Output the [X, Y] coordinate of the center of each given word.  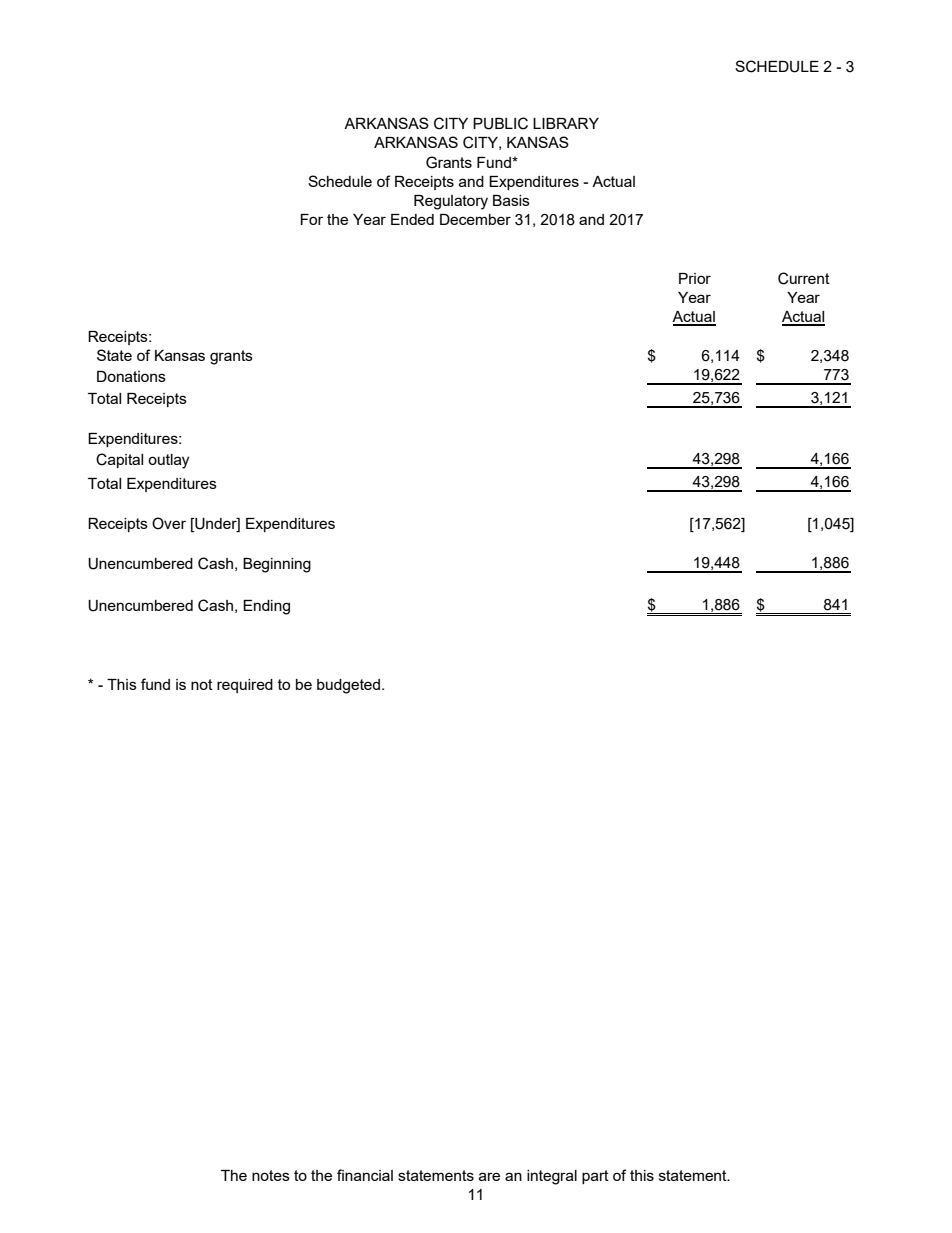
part [595, 1177]
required [245, 686]
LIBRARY [566, 123]
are [489, 1176]
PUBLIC [500, 123]
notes [271, 1175]
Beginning [277, 565]
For [311, 219]
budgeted [350, 686]
